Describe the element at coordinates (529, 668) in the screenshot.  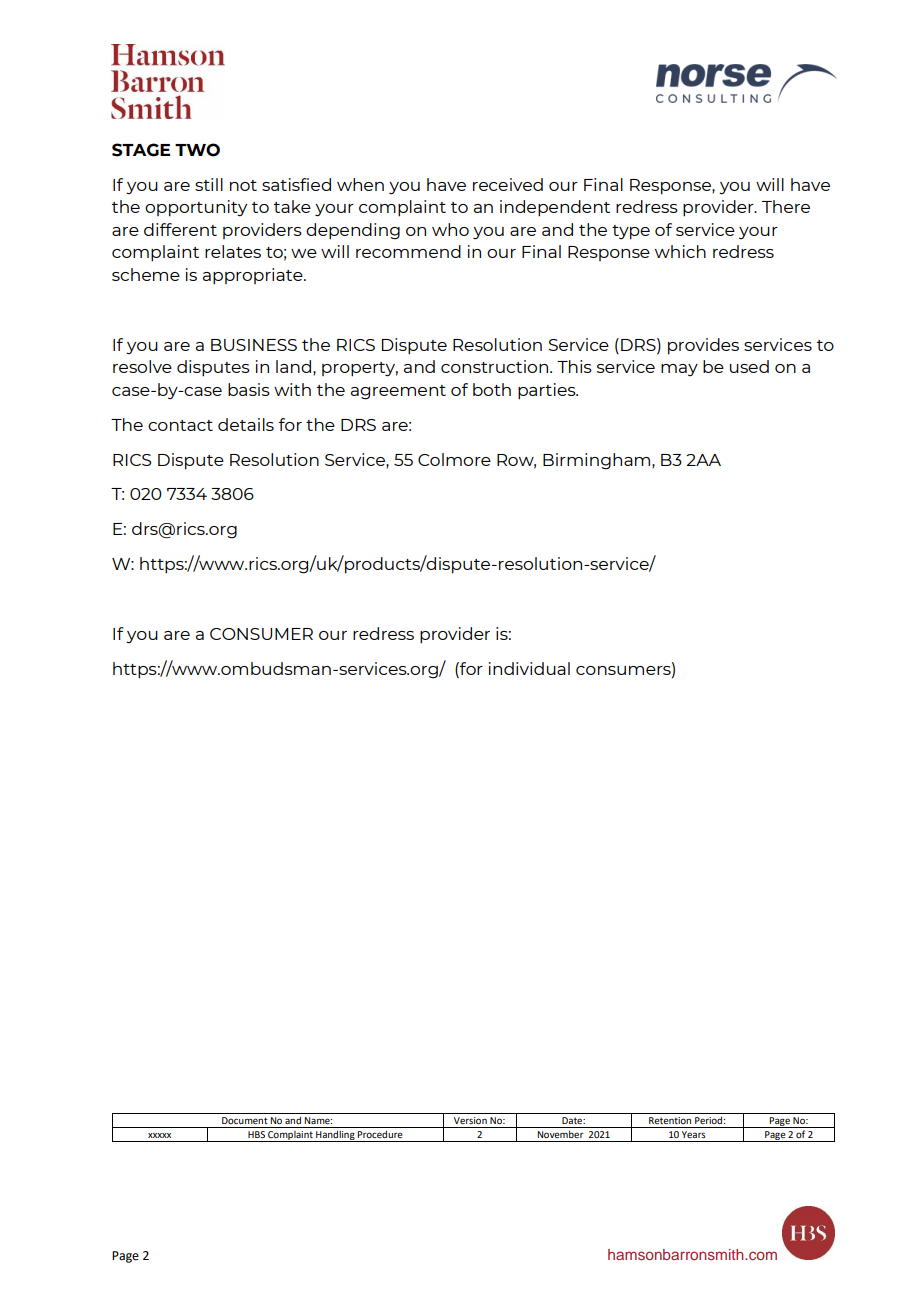
I see `individual` at that location.
